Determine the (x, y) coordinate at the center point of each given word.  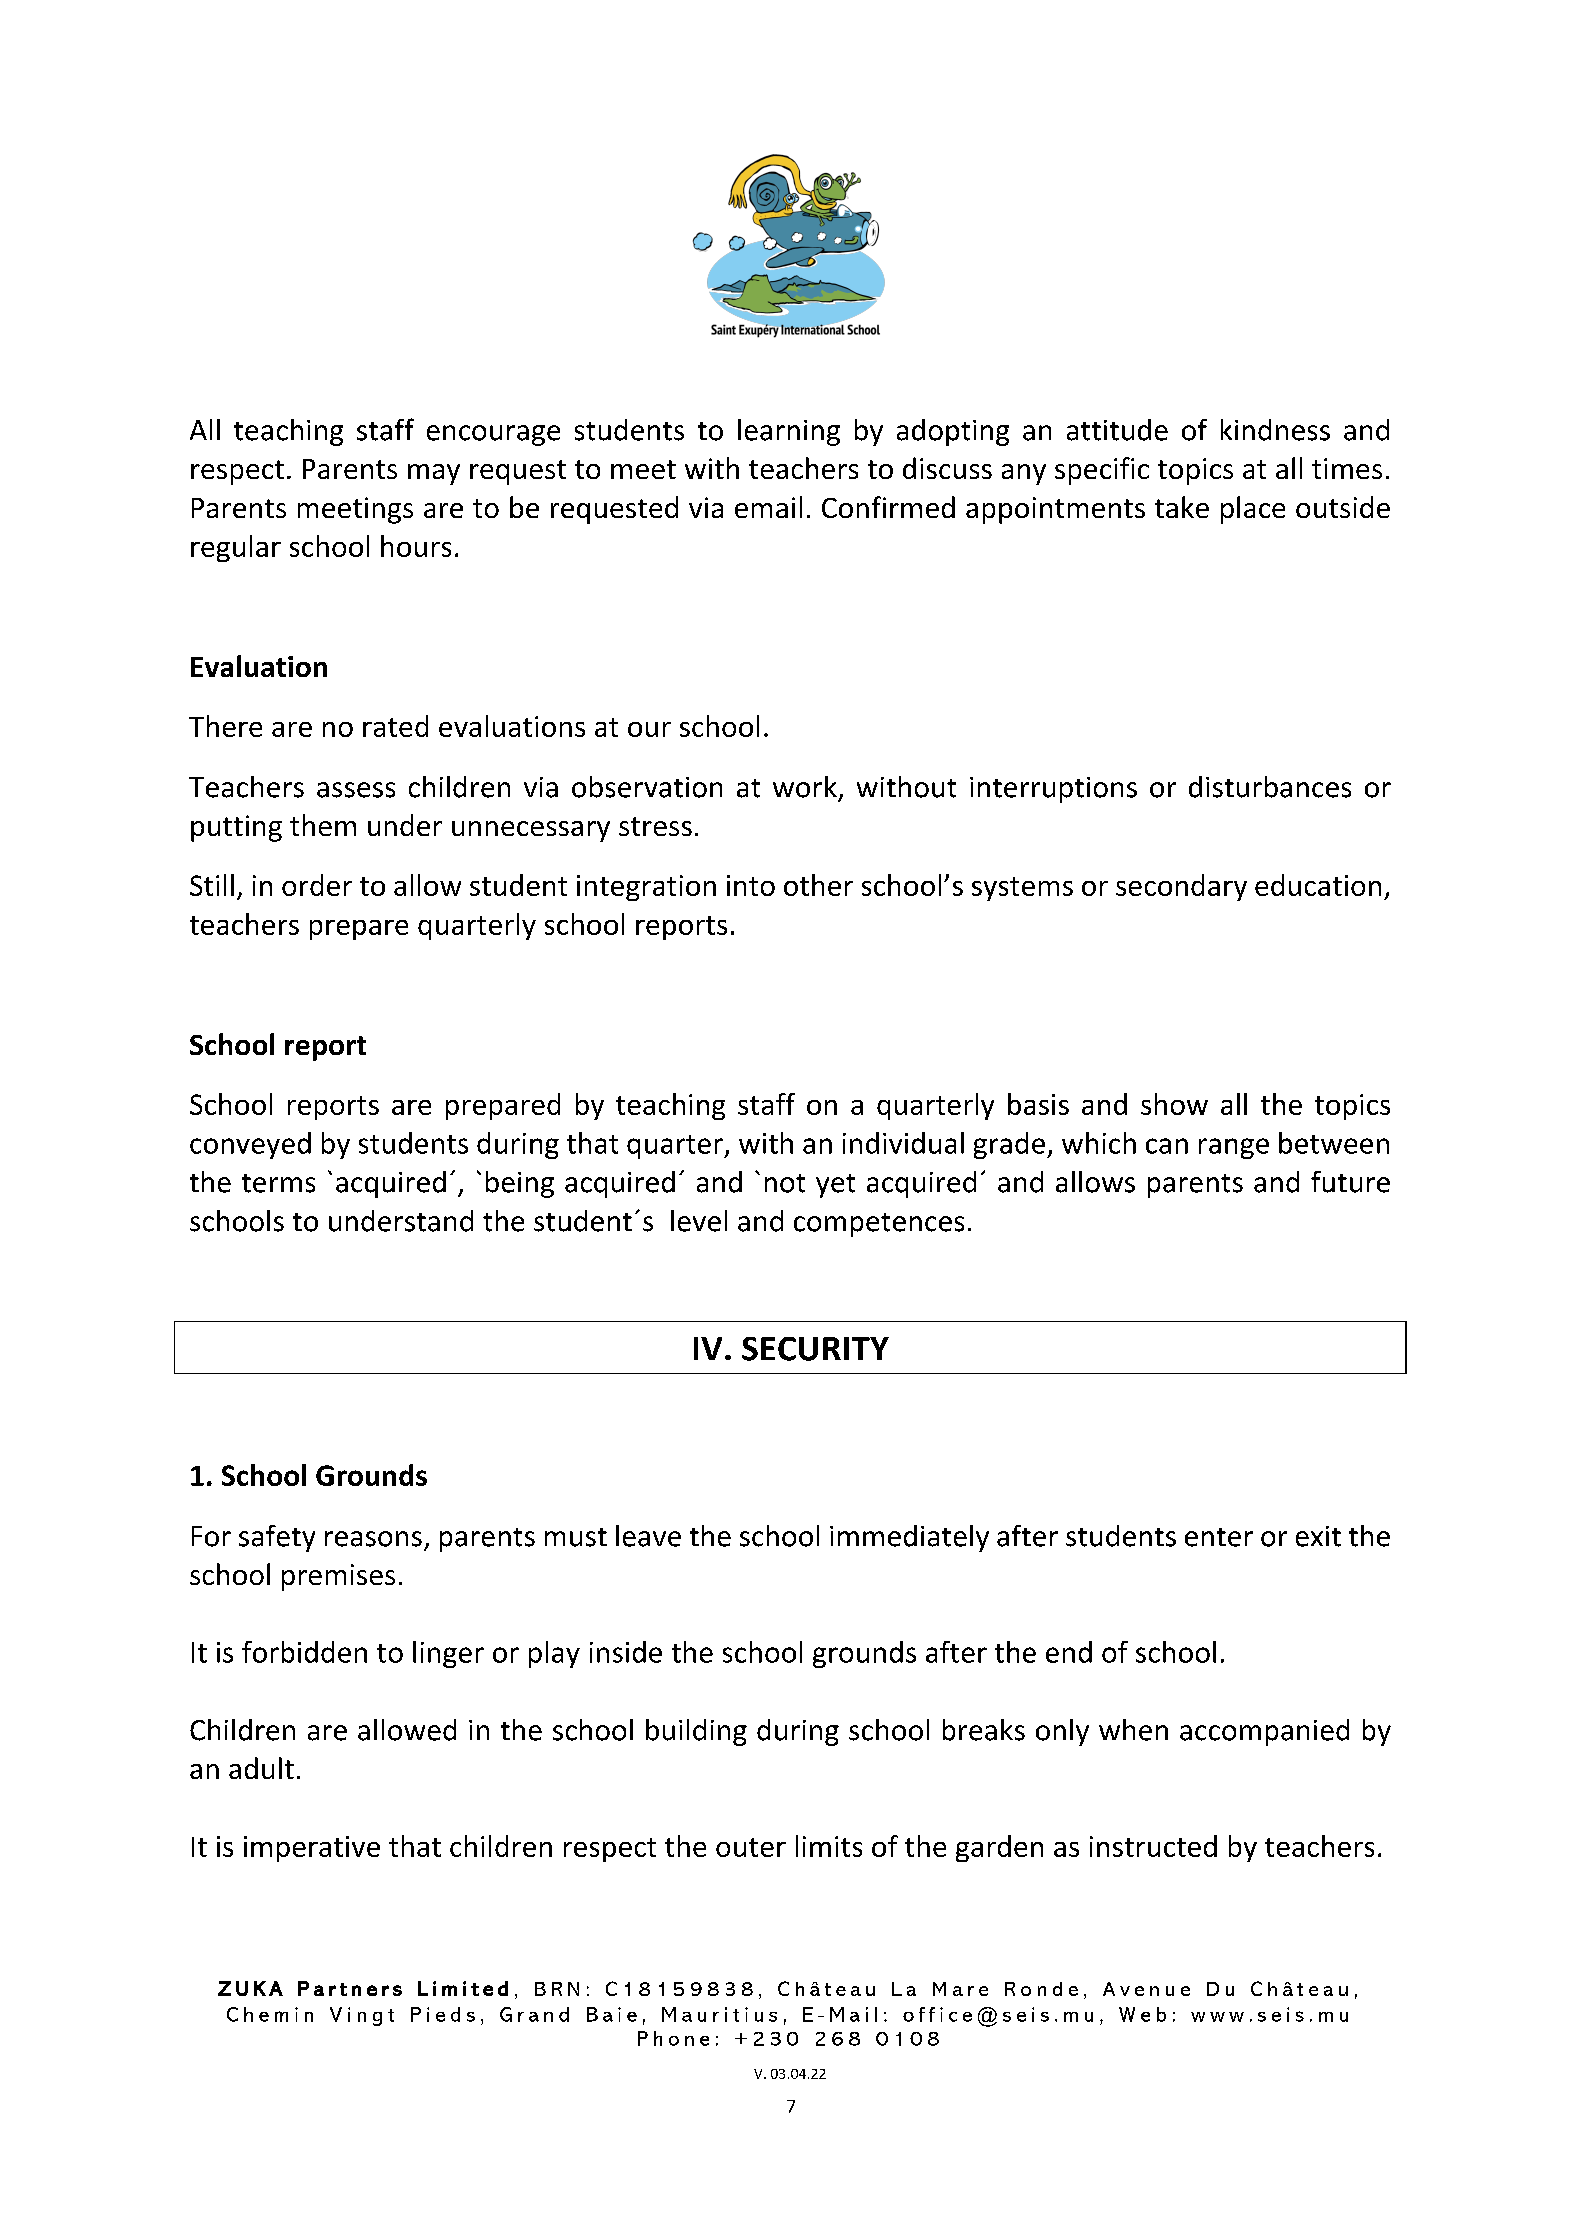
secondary (1181, 887)
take (1182, 507)
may (434, 474)
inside (626, 1652)
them (323, 825)
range (1234, 1148)
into (751, 885)
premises (338, 1577)
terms (278, 1183)
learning (789, 432)
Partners (350, 1988)
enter (1219, 1537)
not (785, 1183)
